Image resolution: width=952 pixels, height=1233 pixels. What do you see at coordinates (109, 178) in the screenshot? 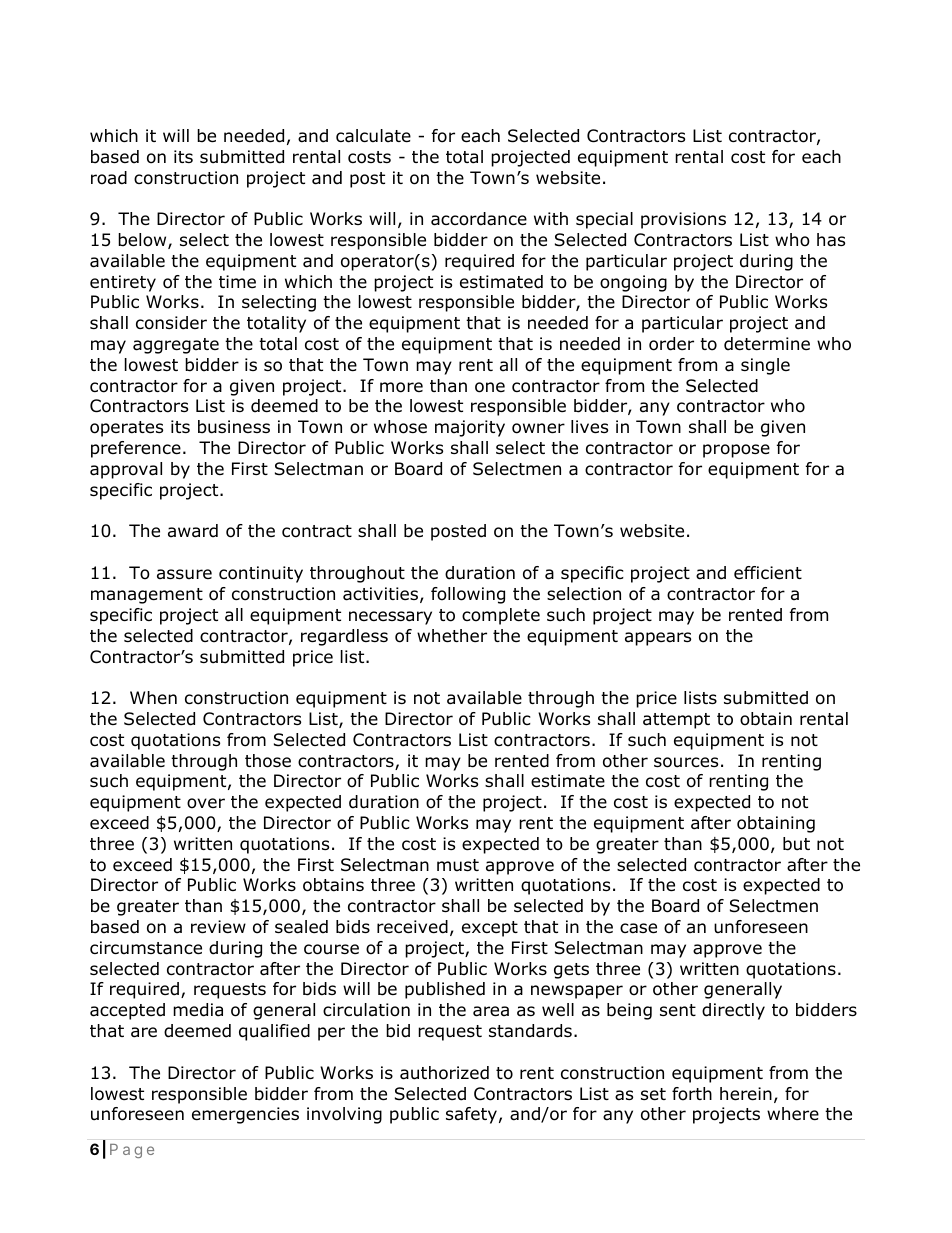
I see `road` at bounding box center [109, 178].
